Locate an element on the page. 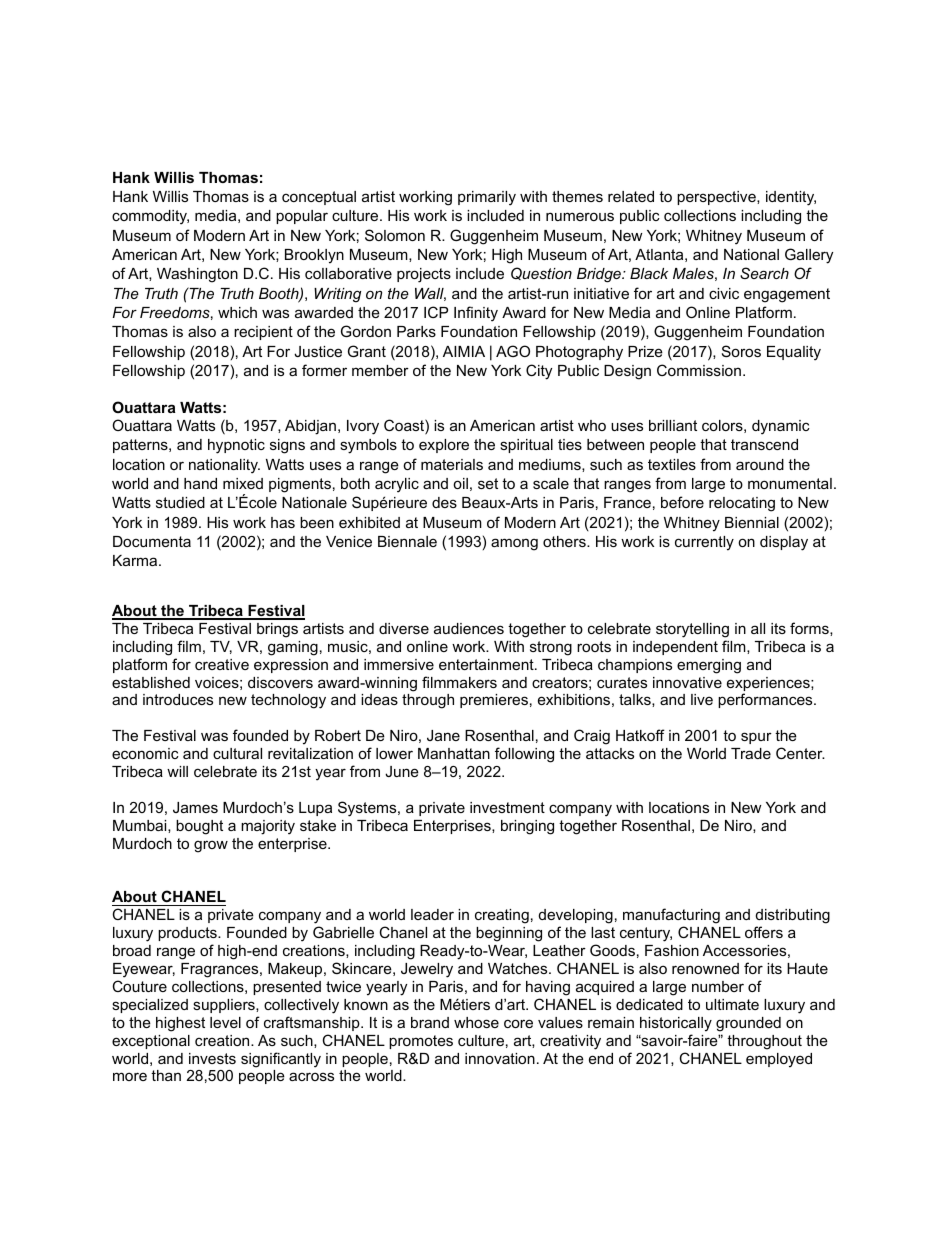 The height and width of the page is (1233, 952). innovation is located at coordinates (500, 1058).
